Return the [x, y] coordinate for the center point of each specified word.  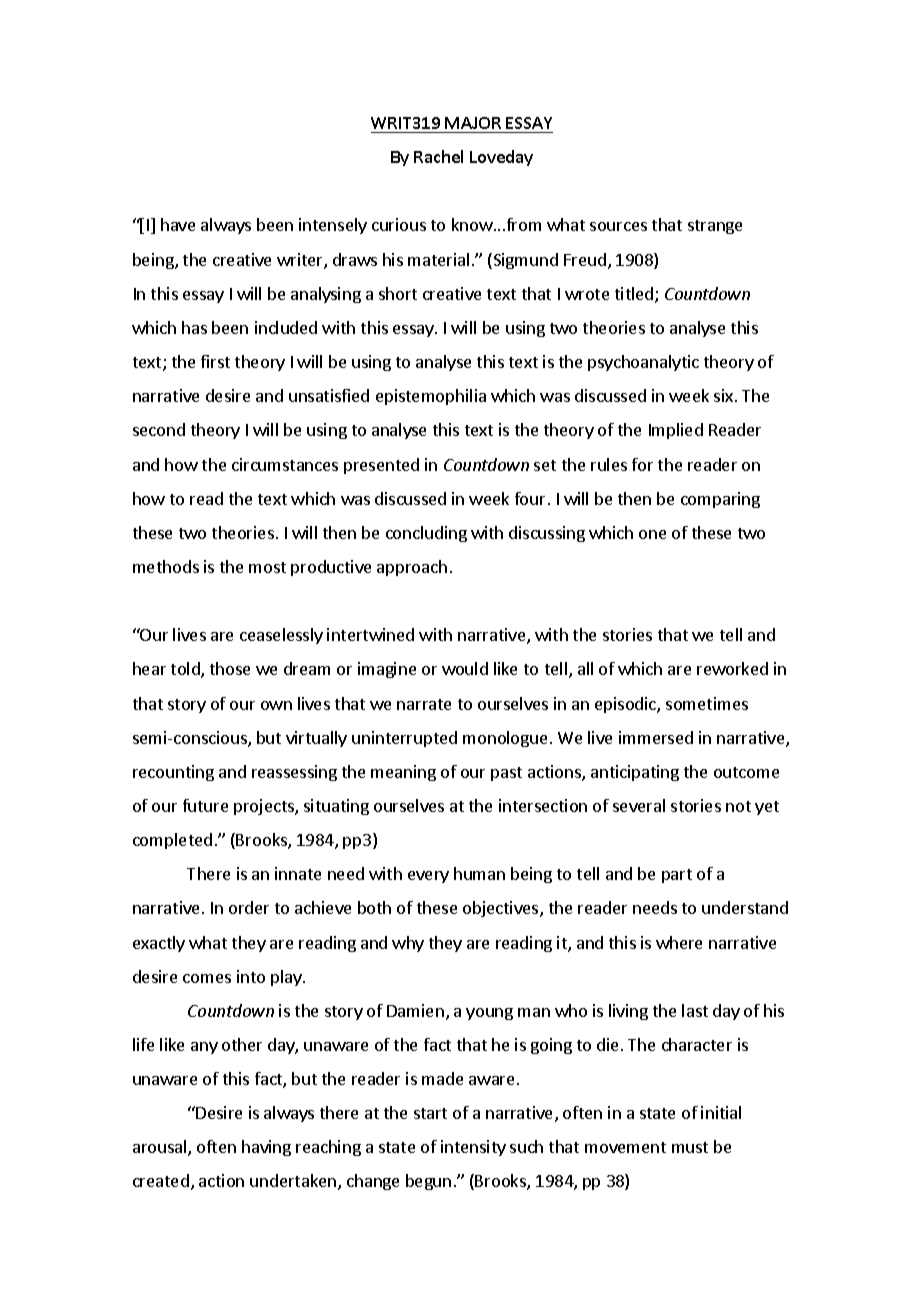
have [178, 224]
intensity [473, 1148]
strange [715, 227]
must [690, 1147]
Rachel [438, 156]
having [266, 1148]
